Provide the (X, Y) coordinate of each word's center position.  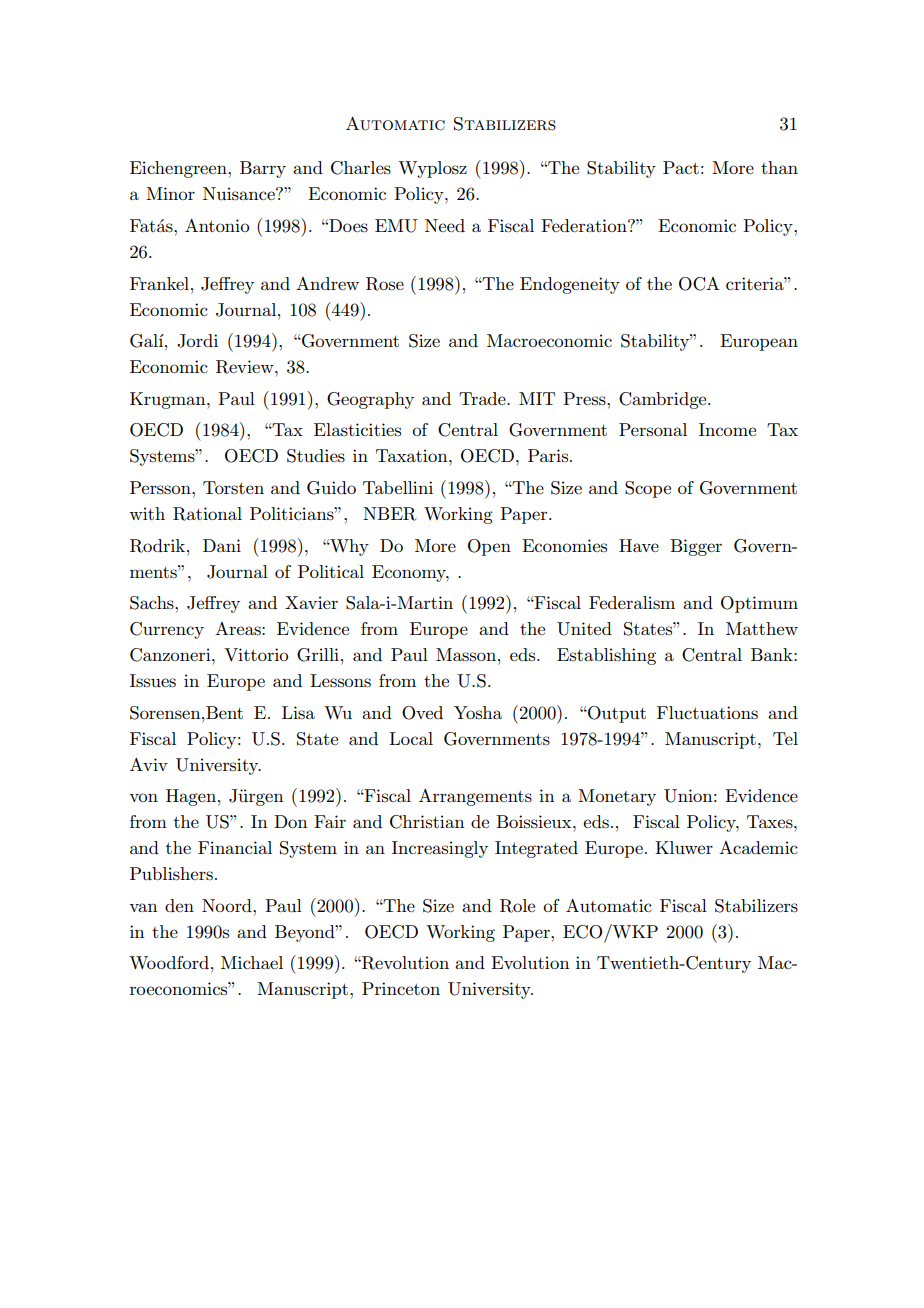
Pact (681, 167)
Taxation (413, 455)
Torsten (233, 488)
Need (445, 225)
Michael (252, 962)
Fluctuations (707, 713)
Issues (153, 681)
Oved (422, 713)
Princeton (401, 988)
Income (727, 429)
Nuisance (240, 194)
